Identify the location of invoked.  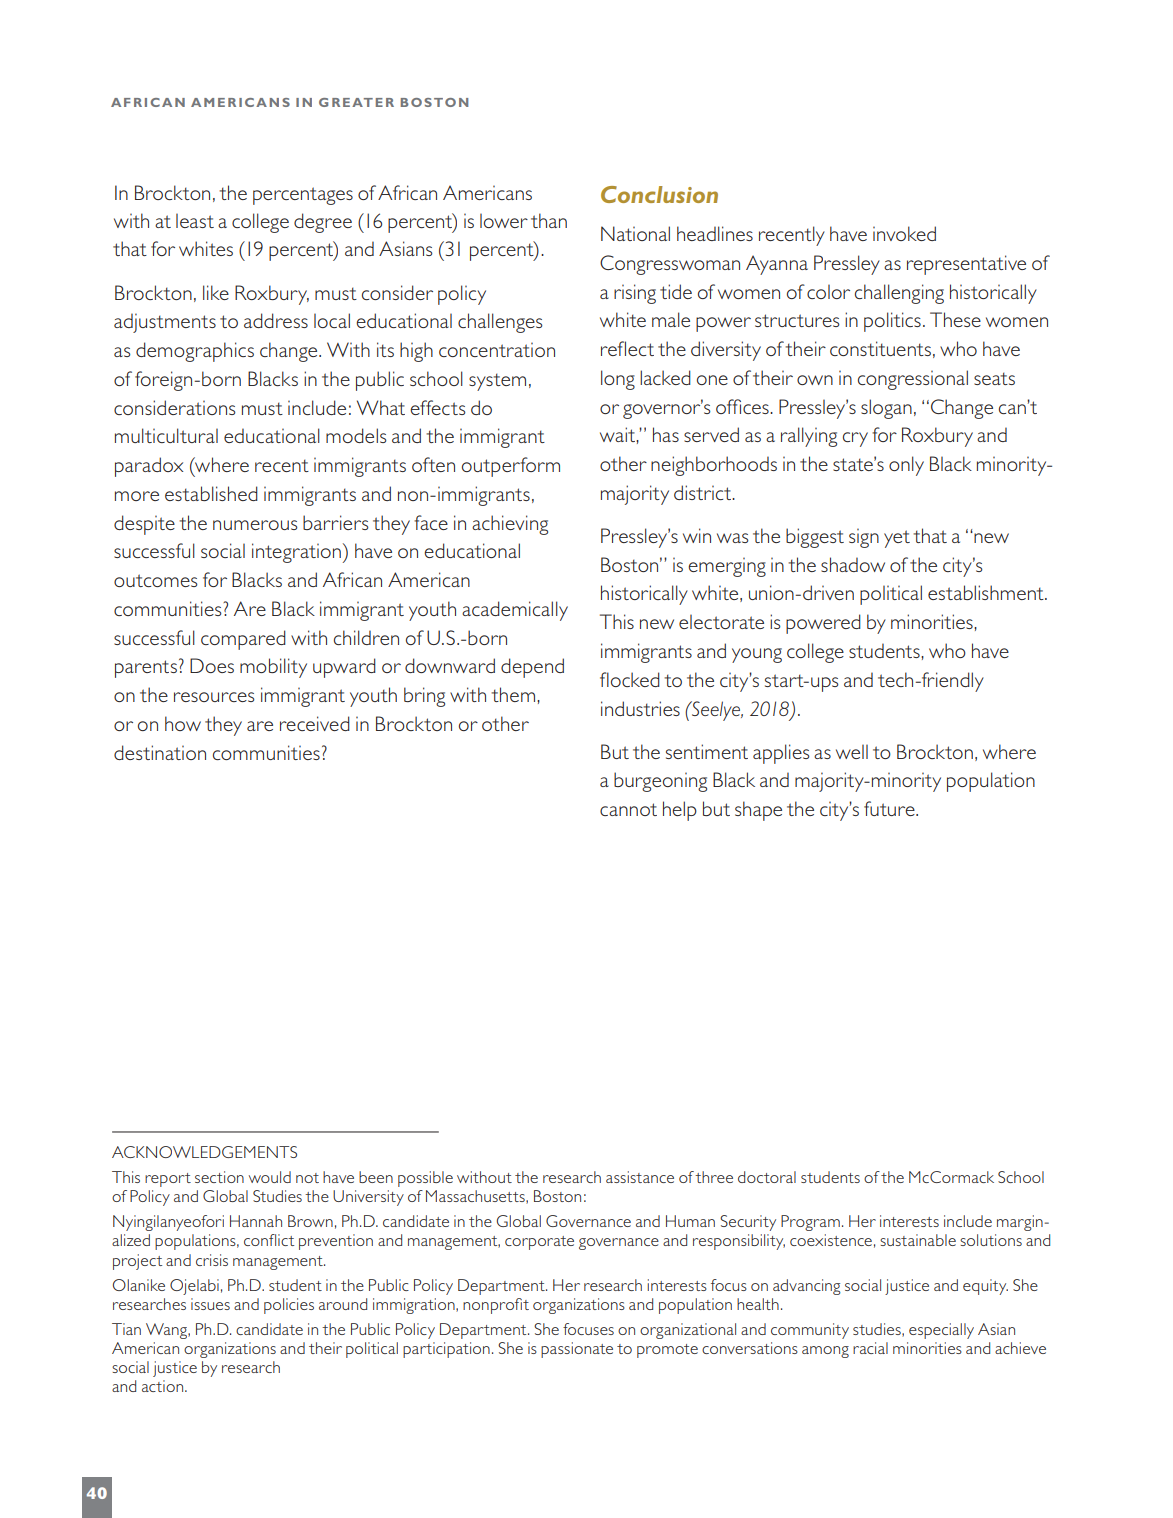
(904, 233).
